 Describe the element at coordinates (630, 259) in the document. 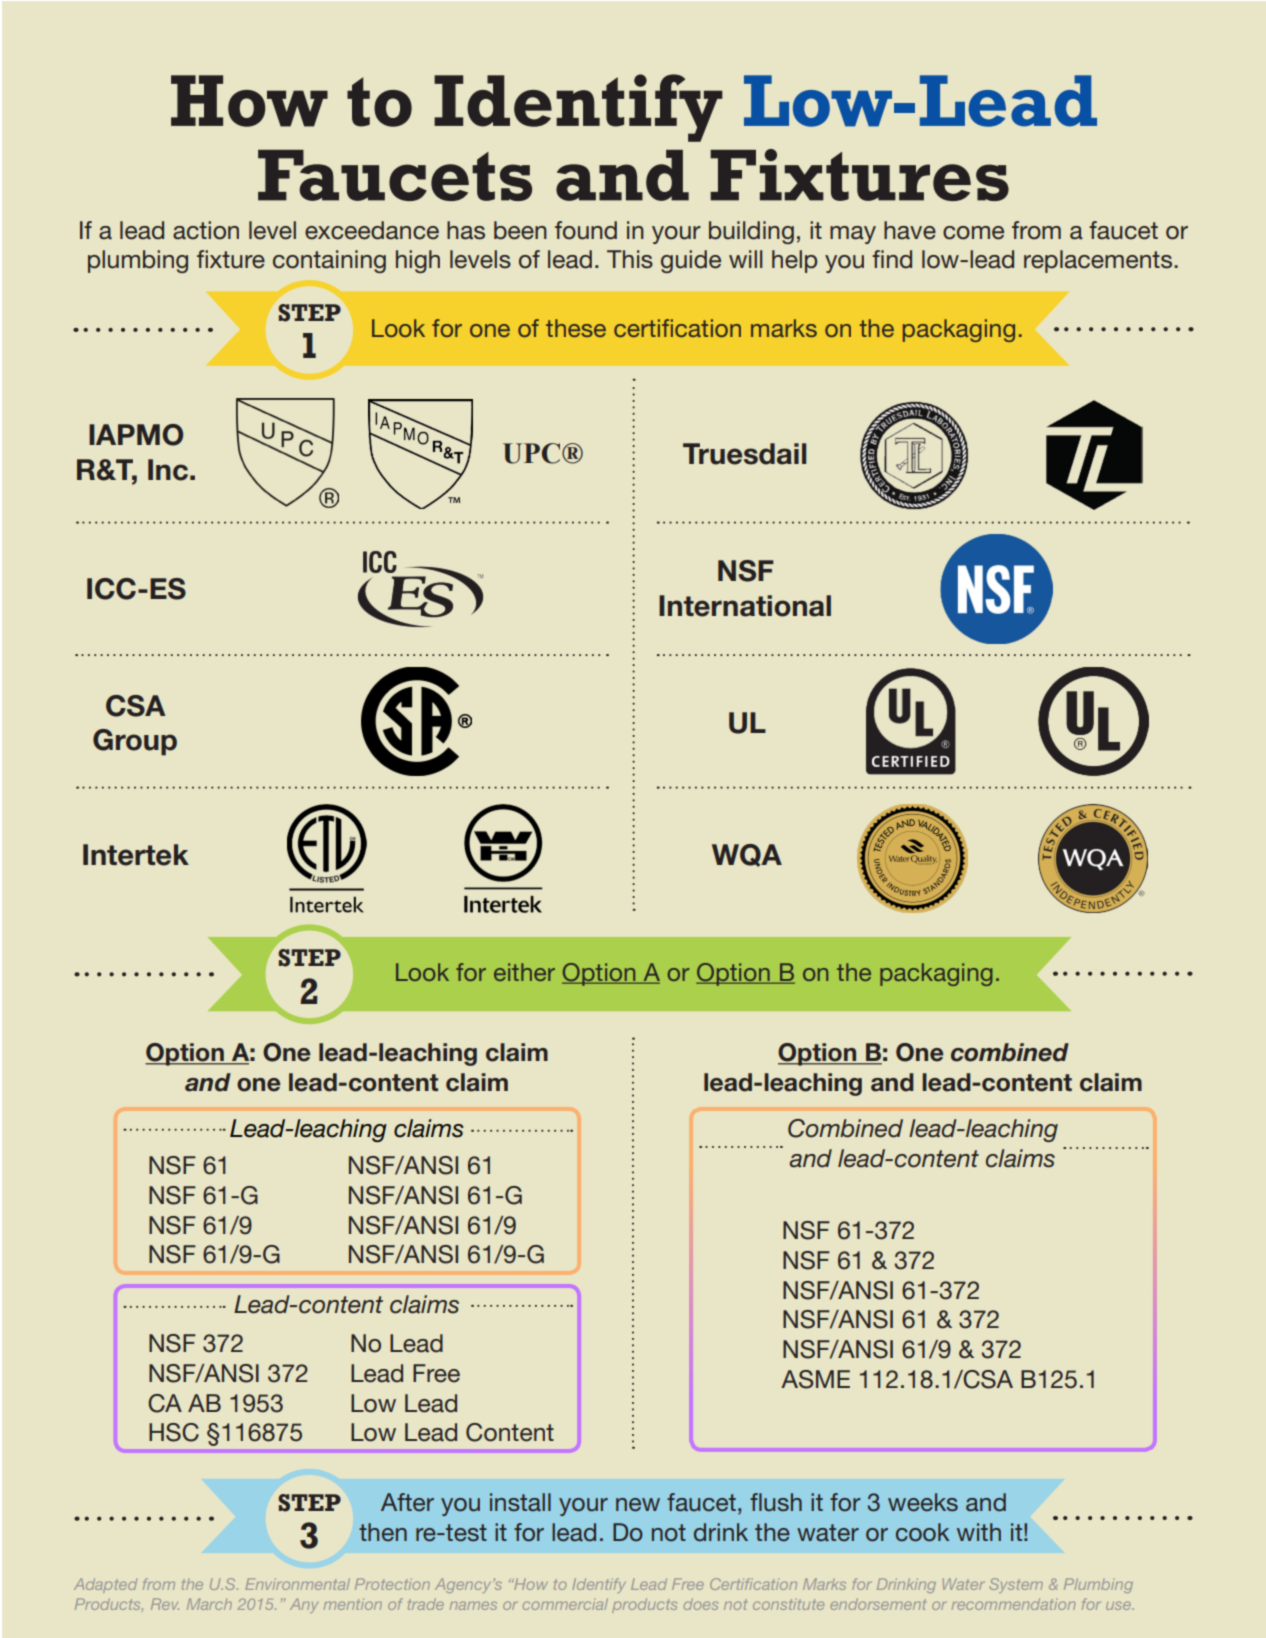

I see `This` at that location.
